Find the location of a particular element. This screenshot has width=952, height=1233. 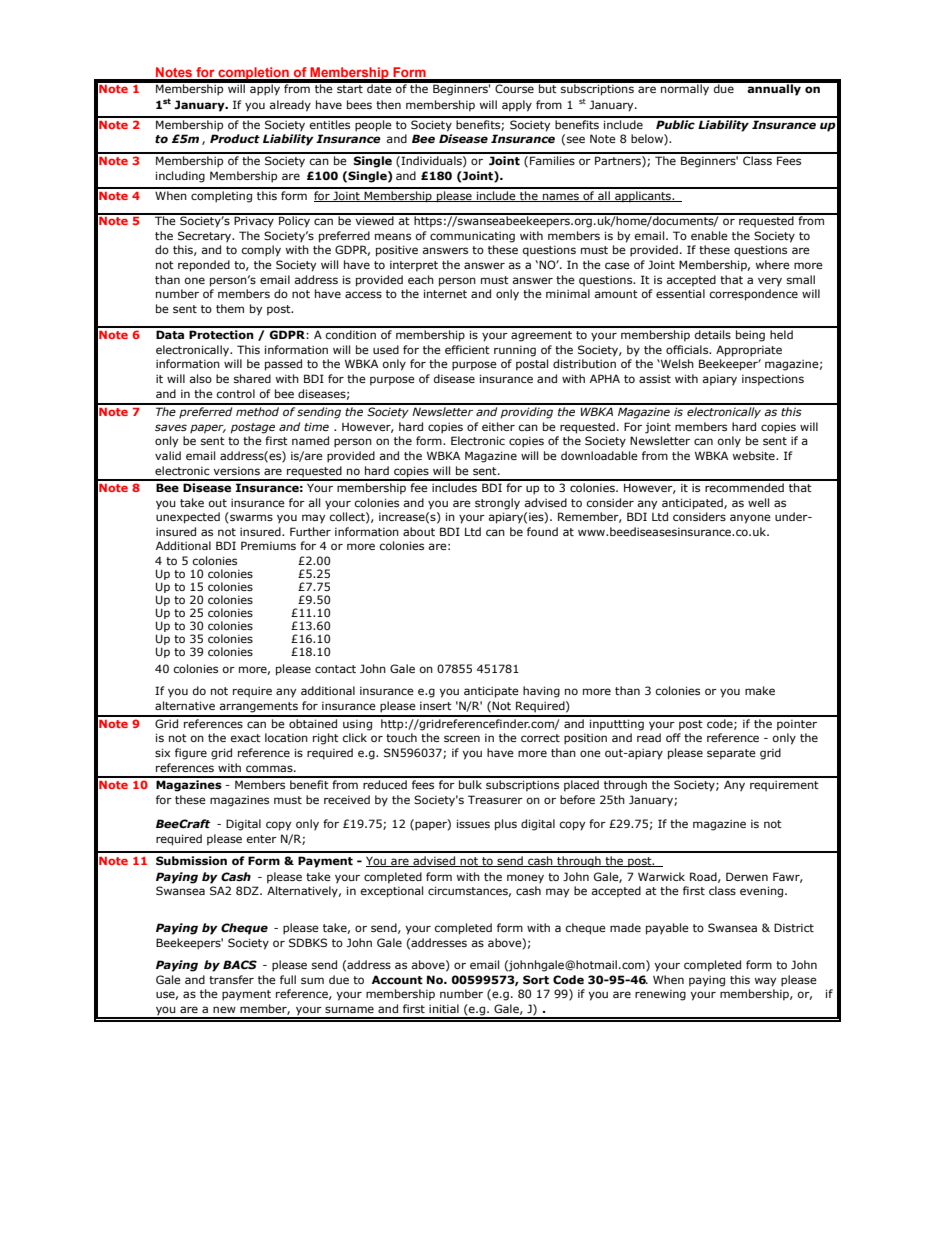

Product is located at coordinates (235, 138).
